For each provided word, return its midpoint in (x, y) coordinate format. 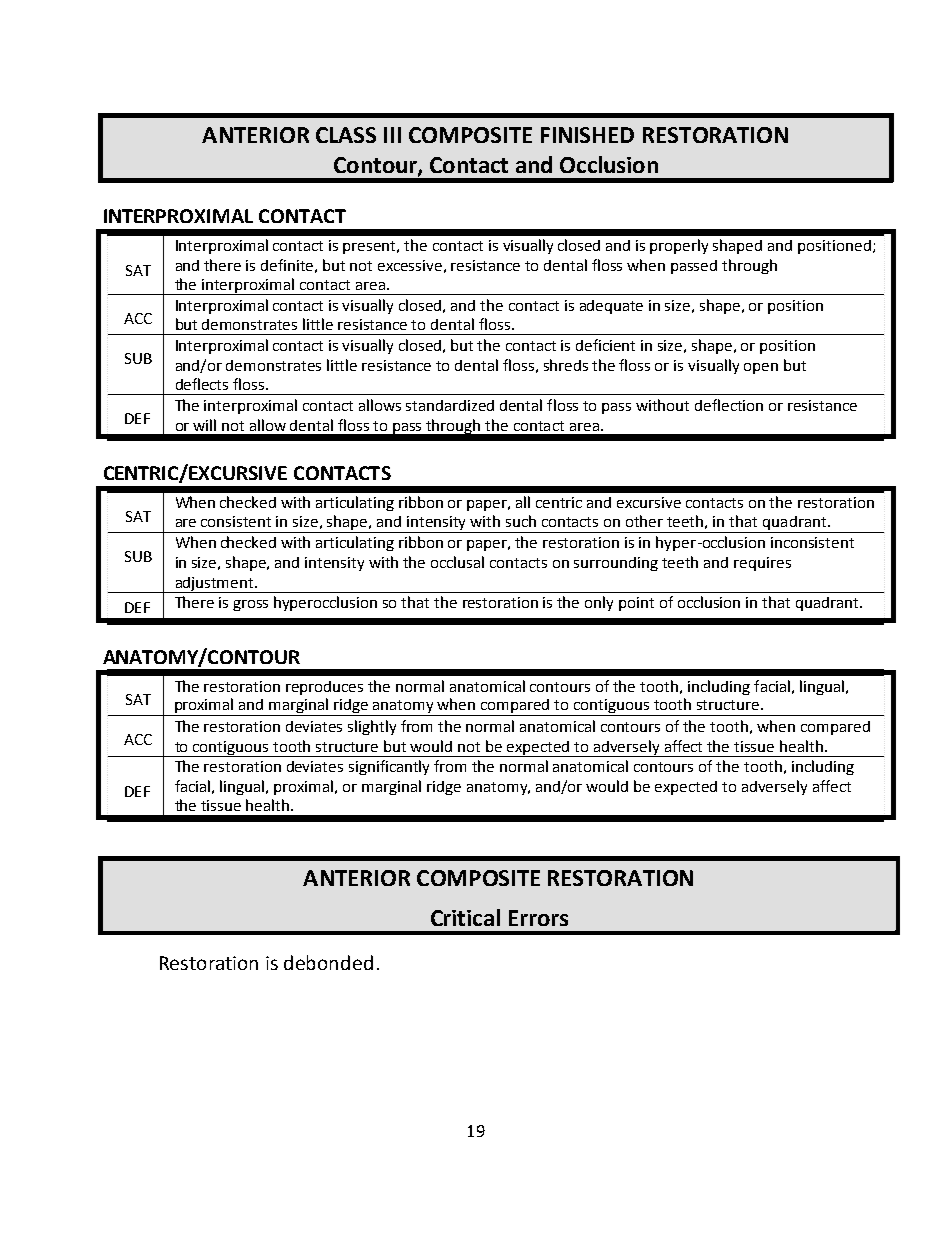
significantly (389, 767)
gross (250, 605)
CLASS (346, 135)
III (392, 135)
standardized (450, 405)
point (636, 604)
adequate (611, 307)
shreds (566, 365)
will (204, 425)
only (599, 603)
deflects (202, 384)
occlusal (457, 562)
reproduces (324, 688)
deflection (729, 405)
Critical (465, 917)
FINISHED (587, 135)
